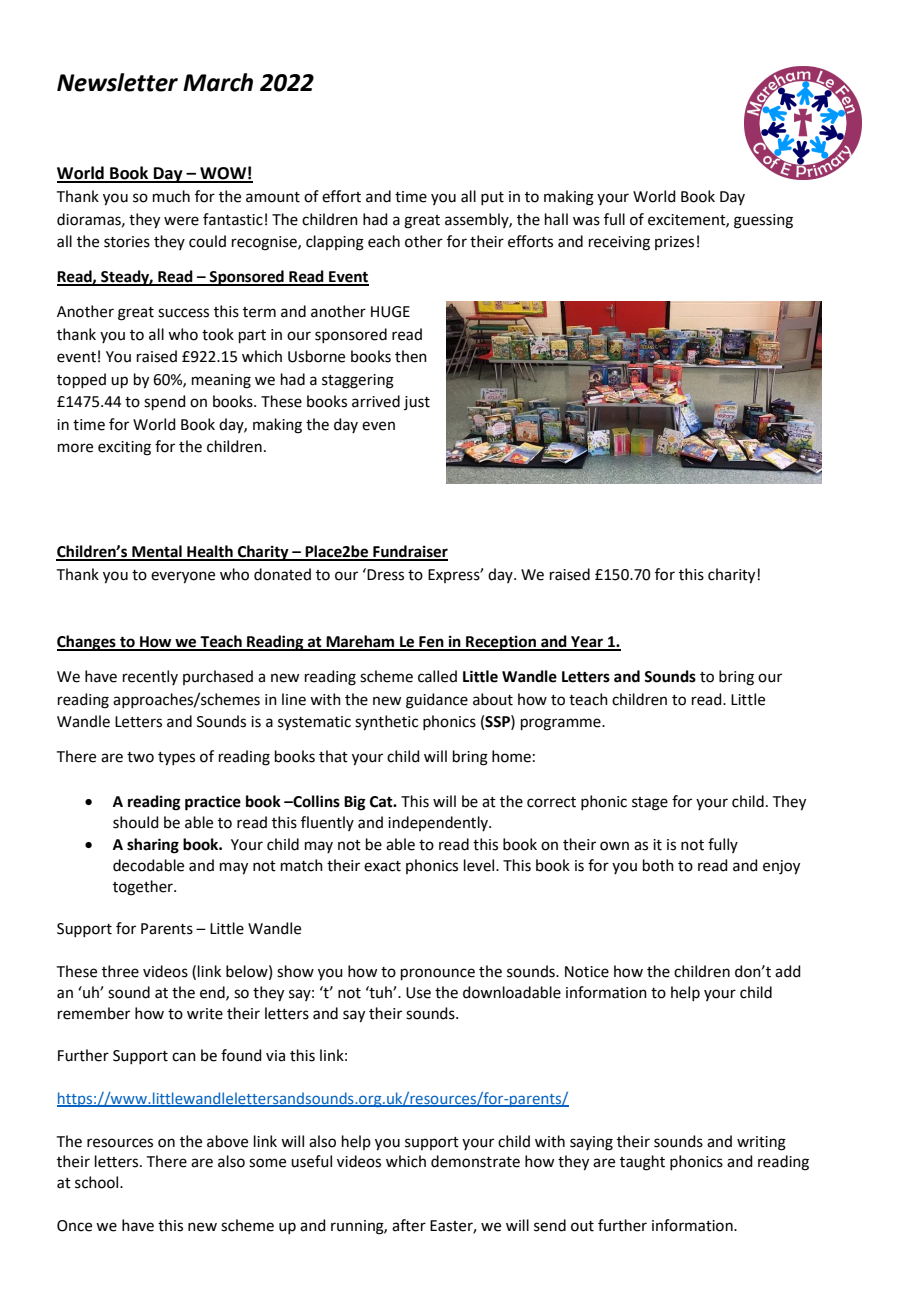 This document has height=1308, width=924. What do you see at coordinates (439, 823) in the document?
I see `independently` at bounding box center [439, 823].
